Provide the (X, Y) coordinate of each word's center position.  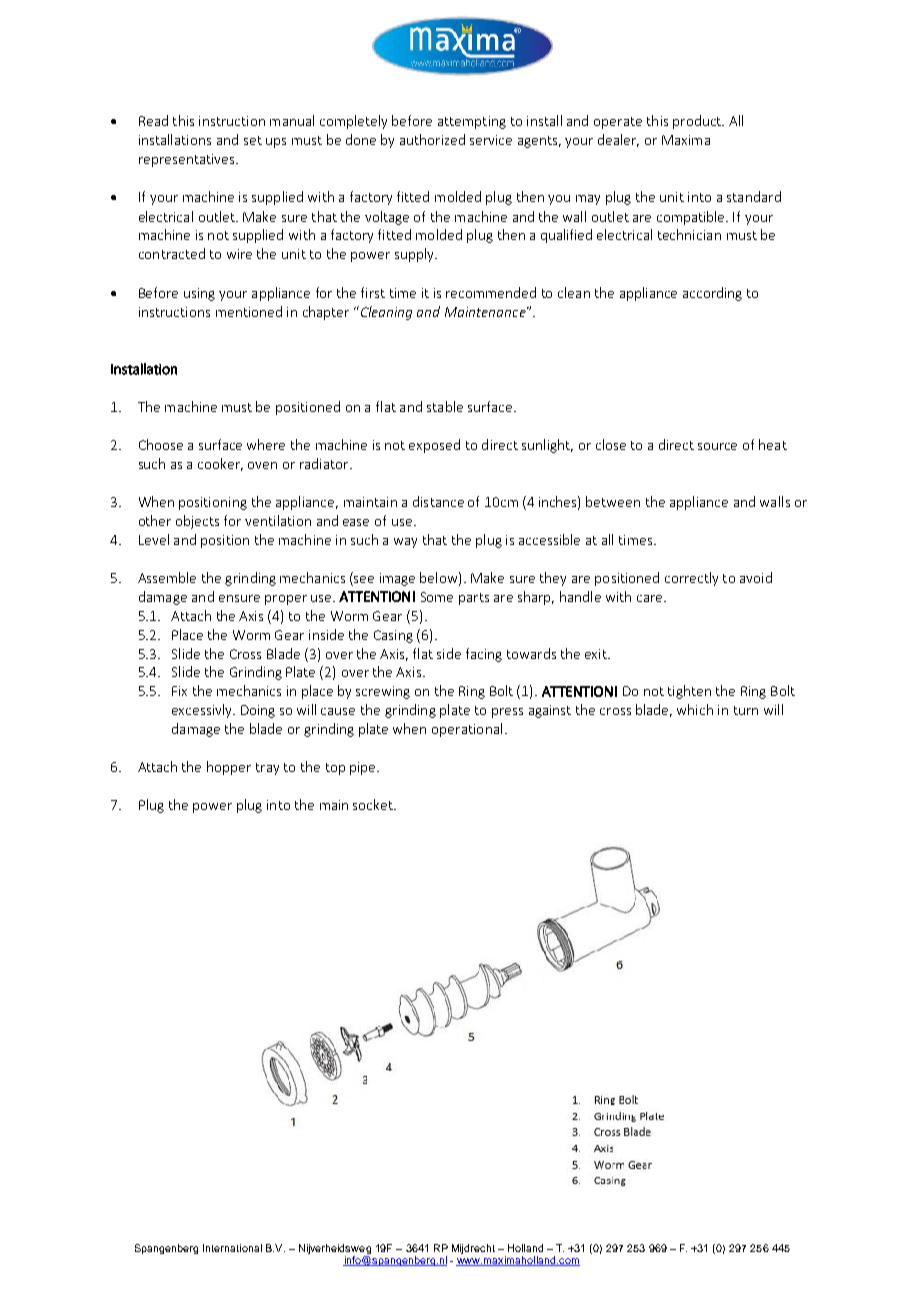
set (253, 140)
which (695, 709)
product (698, 122)
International (232, 1248)
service (491, 140)
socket (374, 804)
